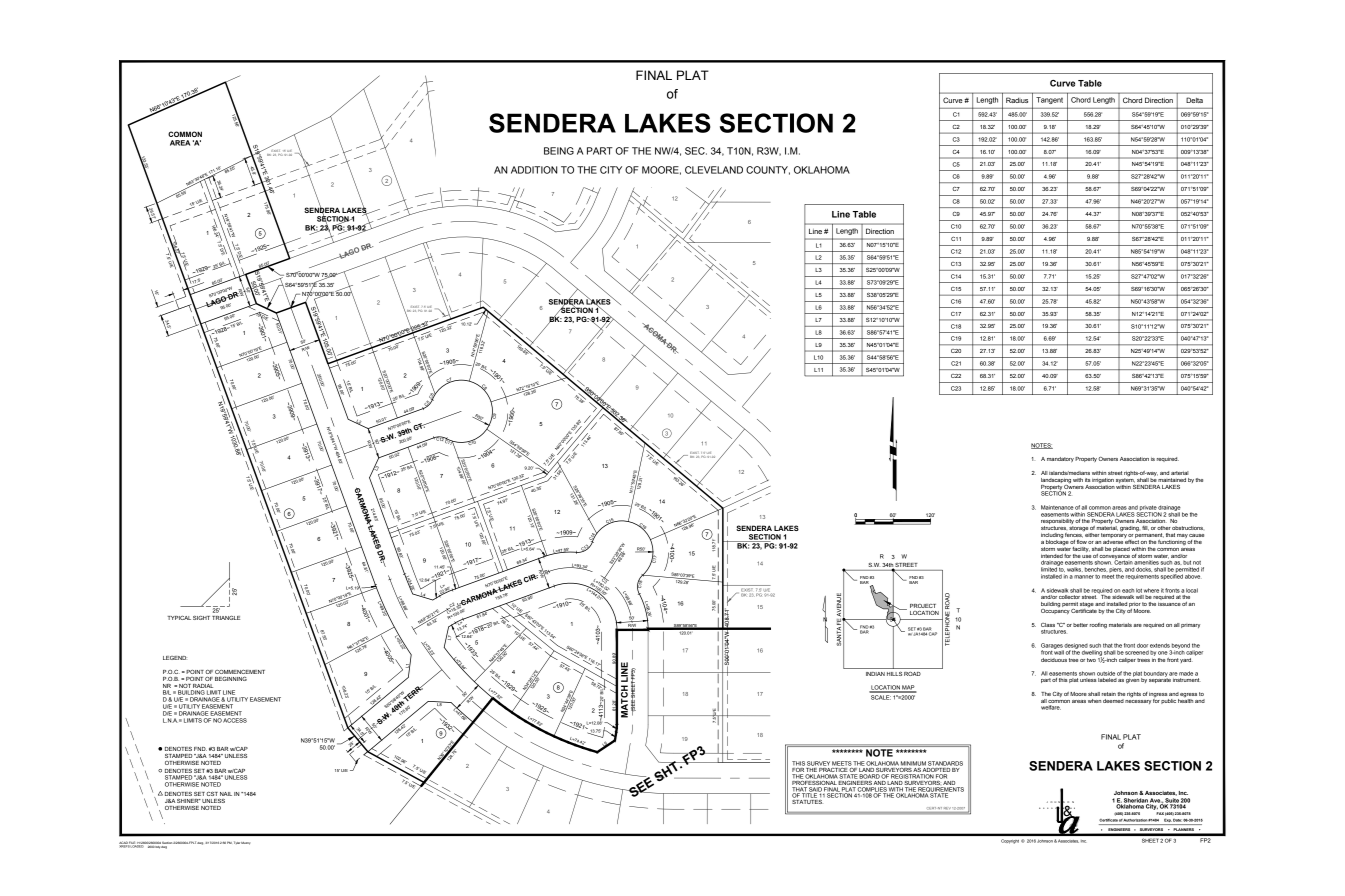 This image has height=896, width=1345. I want to click on arterial, so click(1180, 473).
